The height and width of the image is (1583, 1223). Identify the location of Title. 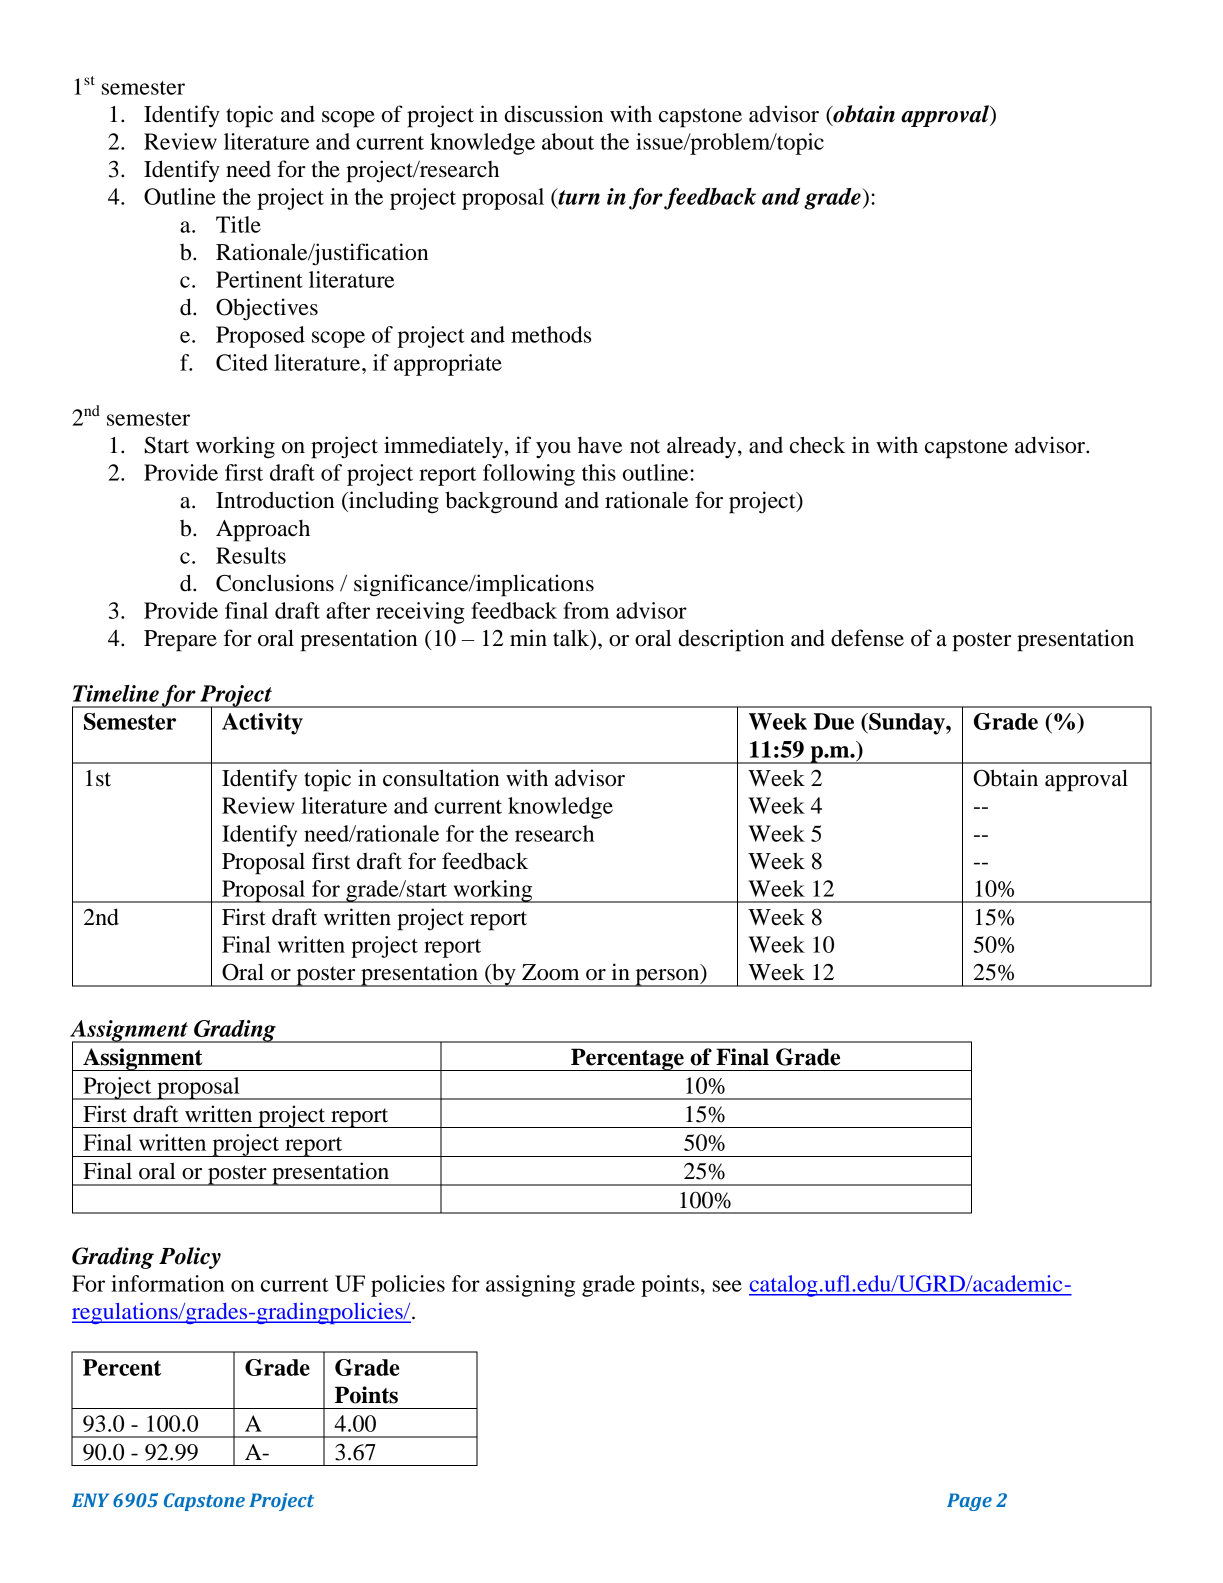
(238, 224).
